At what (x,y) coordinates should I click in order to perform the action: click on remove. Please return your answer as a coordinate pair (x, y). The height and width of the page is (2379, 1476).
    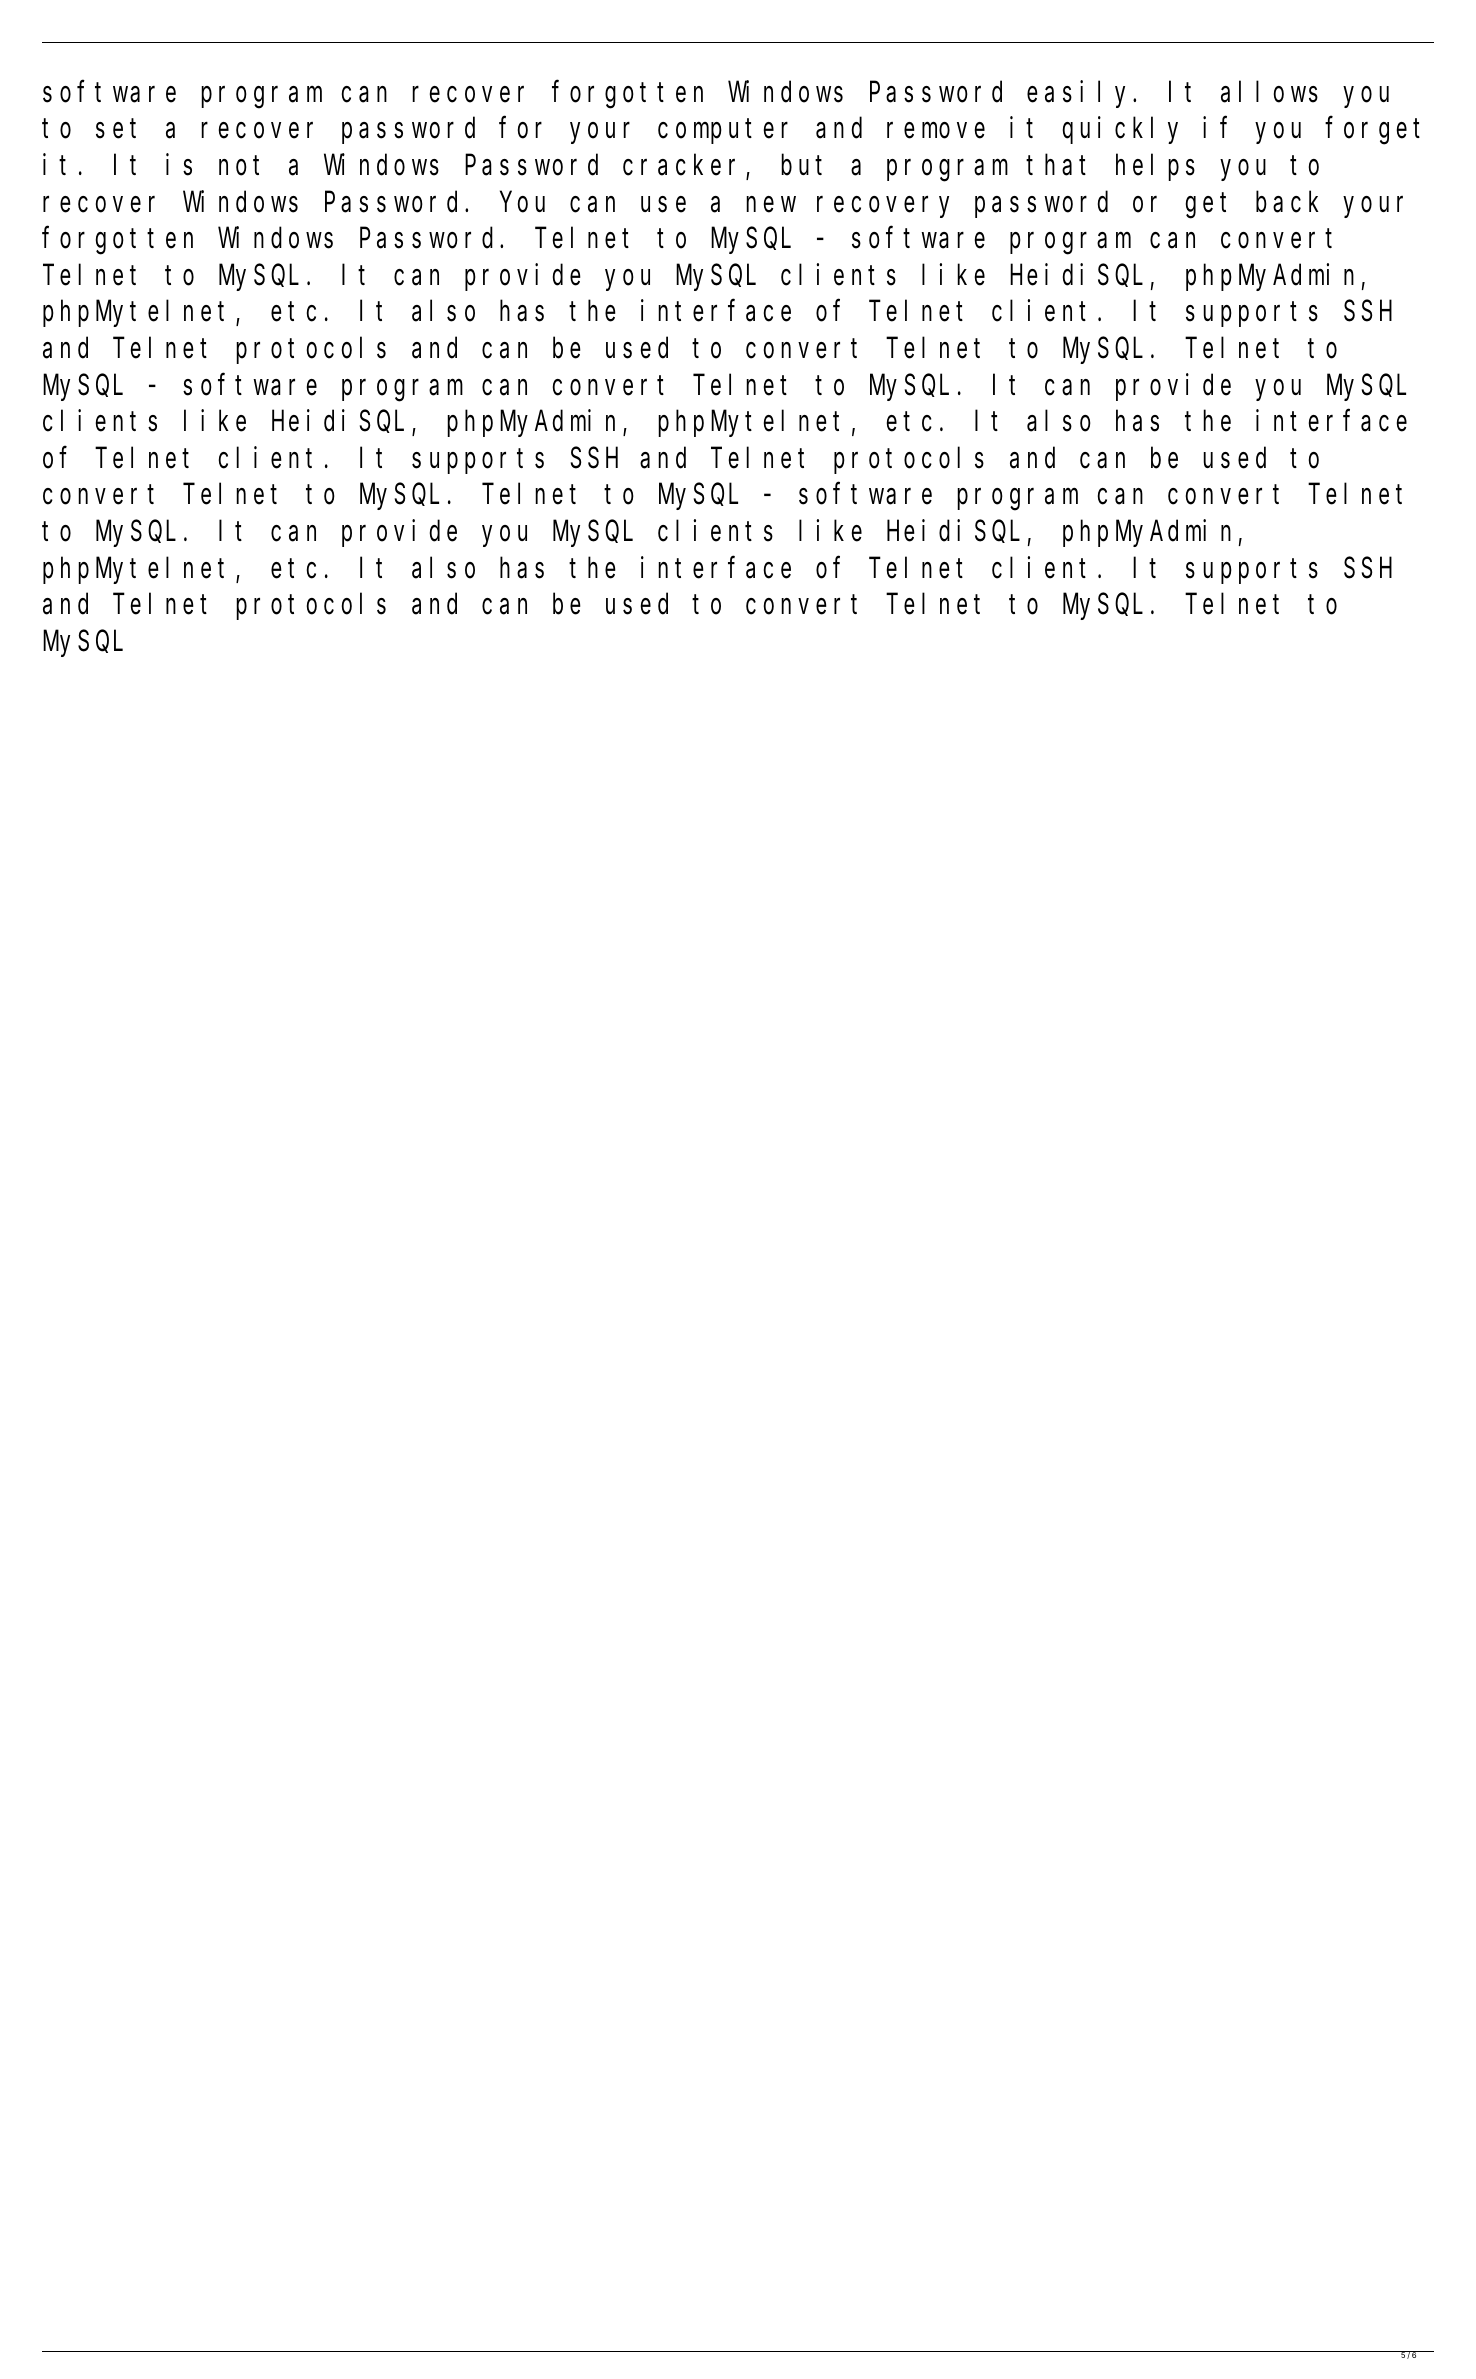
    Looking at the image, I should click on (936, 131).
